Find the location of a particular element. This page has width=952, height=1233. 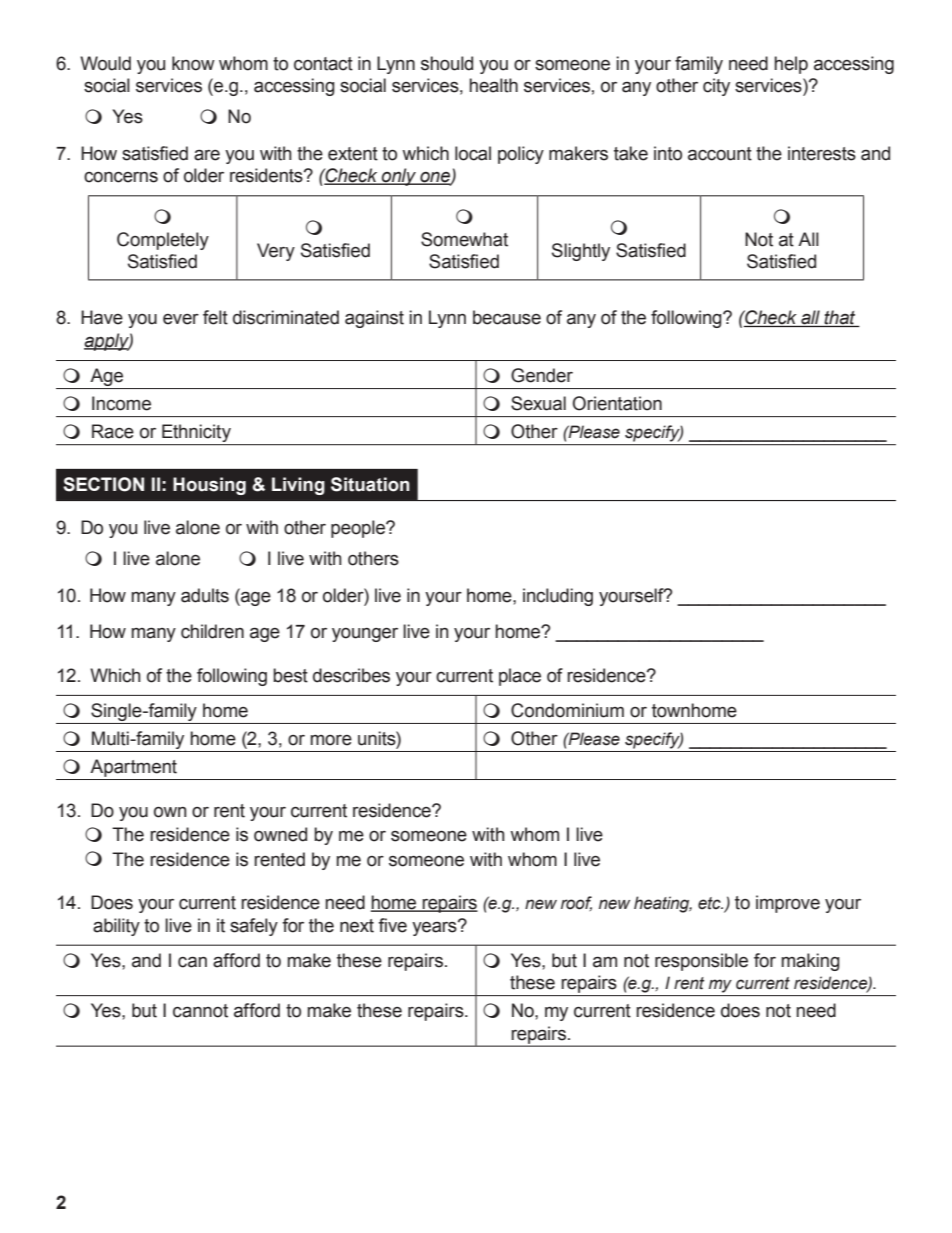

children is located at coordinates (212, 631).
